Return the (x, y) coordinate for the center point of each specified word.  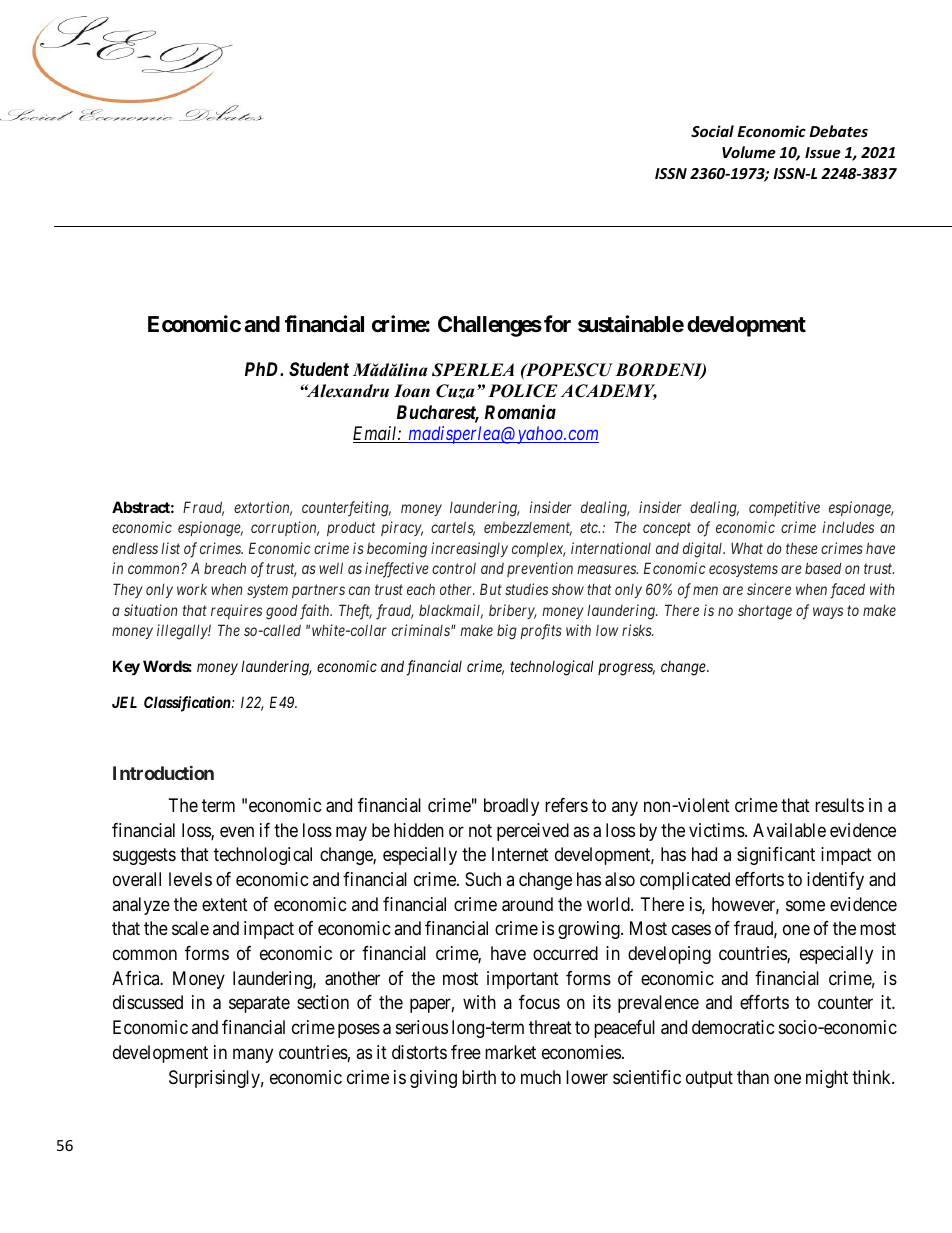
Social (712, 131)
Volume (749, 152)
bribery (513, 611)
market (510, 1052)
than (753, 1077)
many (253, 1055)
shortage (765, 612)
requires (236, 611)
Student (319, 369)
